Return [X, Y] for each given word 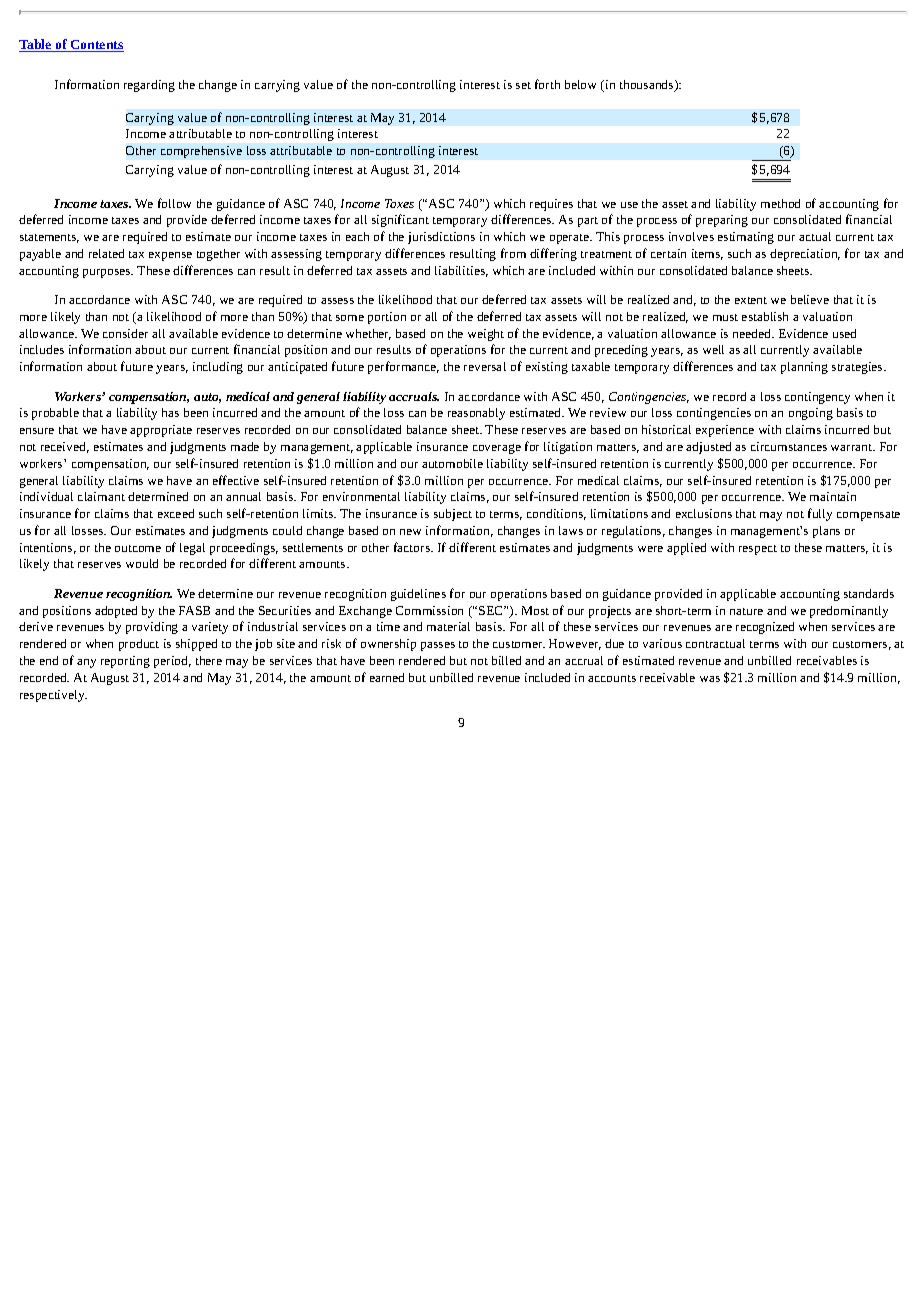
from [513, 253]
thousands [648, 86]
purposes [108, 273]
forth [547, 84]
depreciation [805, 255]
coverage [497, 449]
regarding [149, 86]
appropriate [161, 431]
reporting [125, 662]
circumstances [789, 446]
